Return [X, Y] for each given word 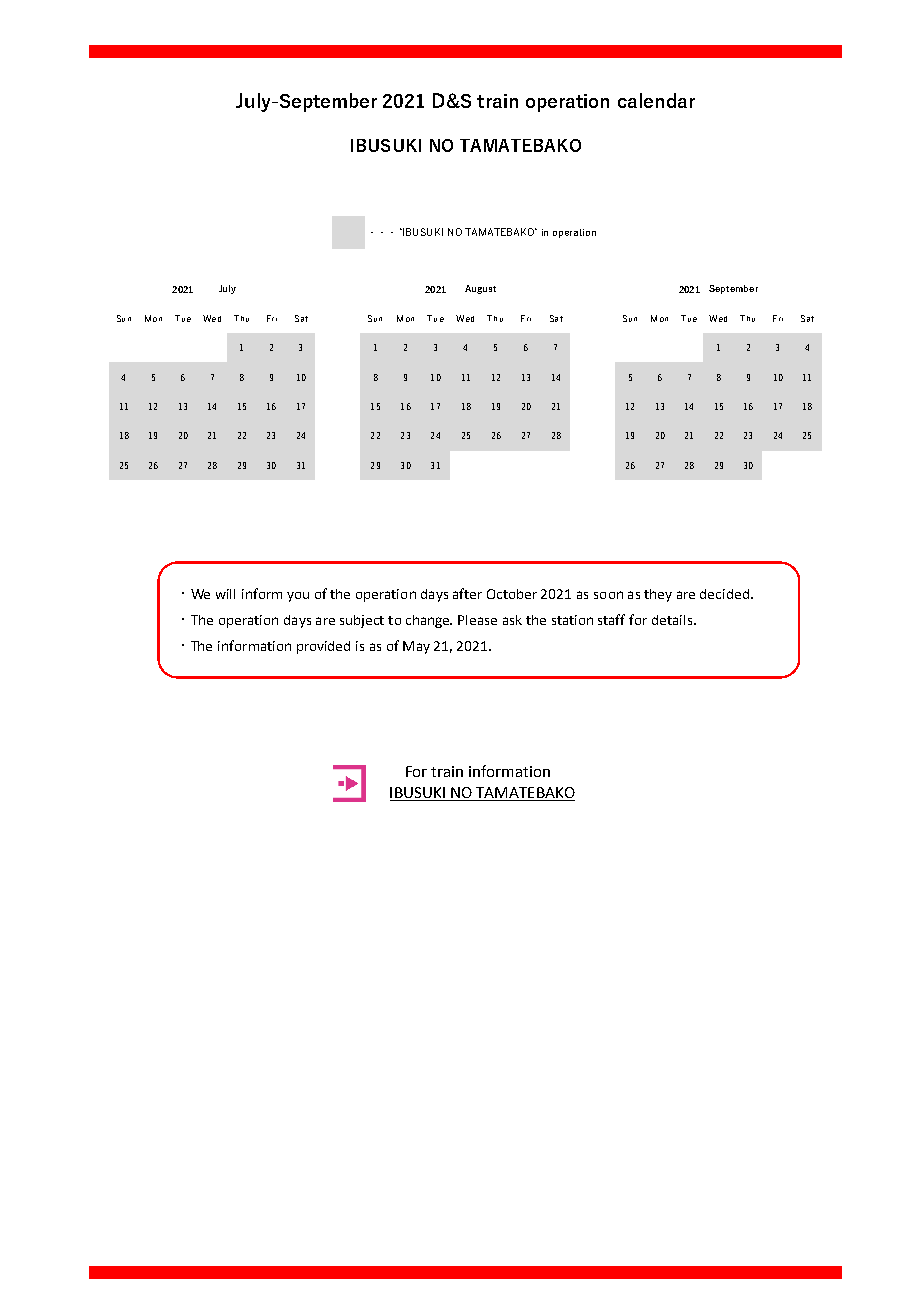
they [658, 595]
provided [323, 647]
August [480, 289]
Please [477, 620]
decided [724, 594]
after [467, 593]
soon [608, 595]
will [225, 594]
